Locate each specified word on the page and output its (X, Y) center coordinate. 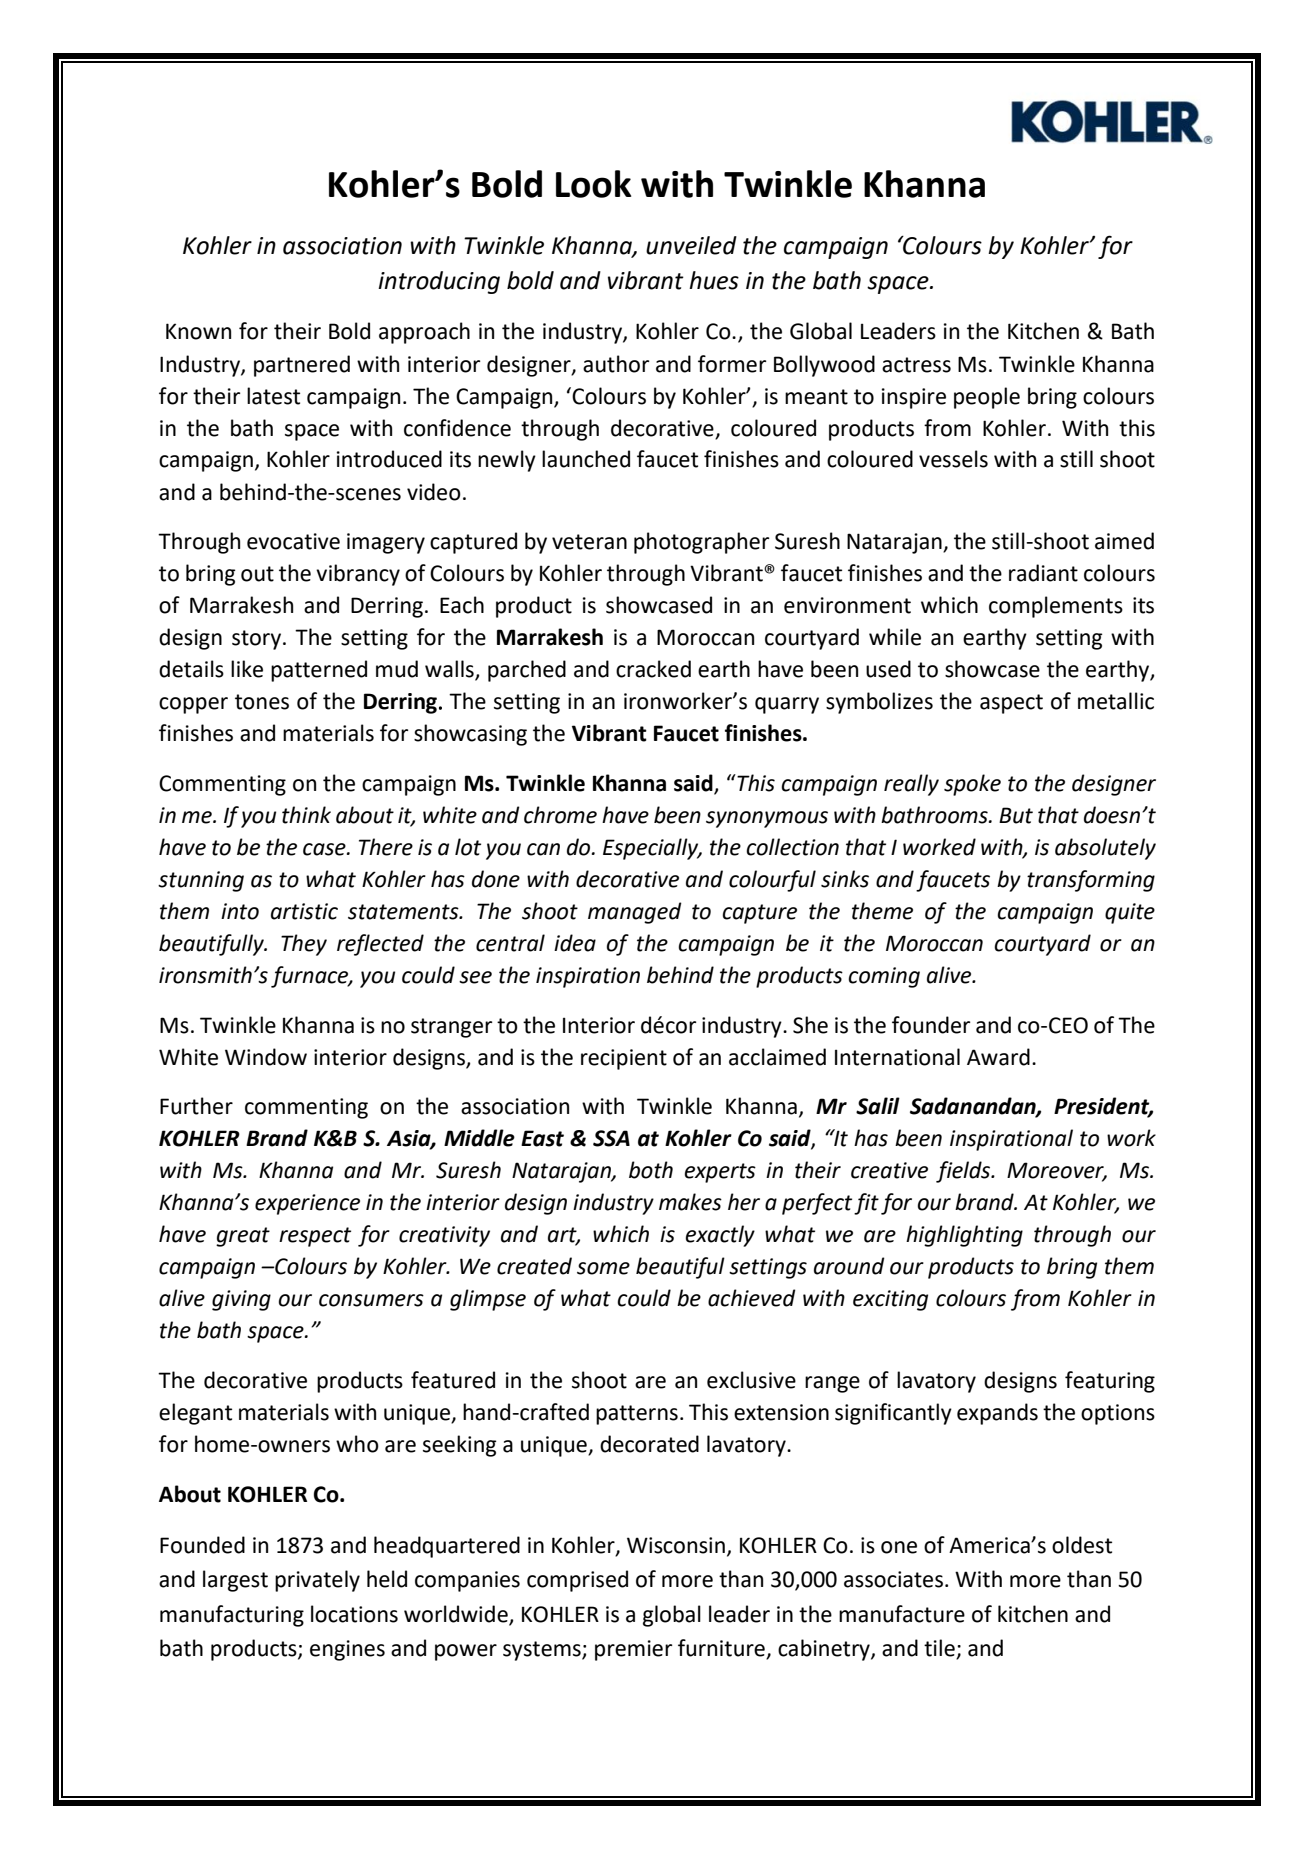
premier (633, 1650)
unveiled (691, 245)
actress (916, 365)
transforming (1091, 881)
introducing (439, 282)
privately (317, 1581)
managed (635, 913)
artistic (304, 911)
